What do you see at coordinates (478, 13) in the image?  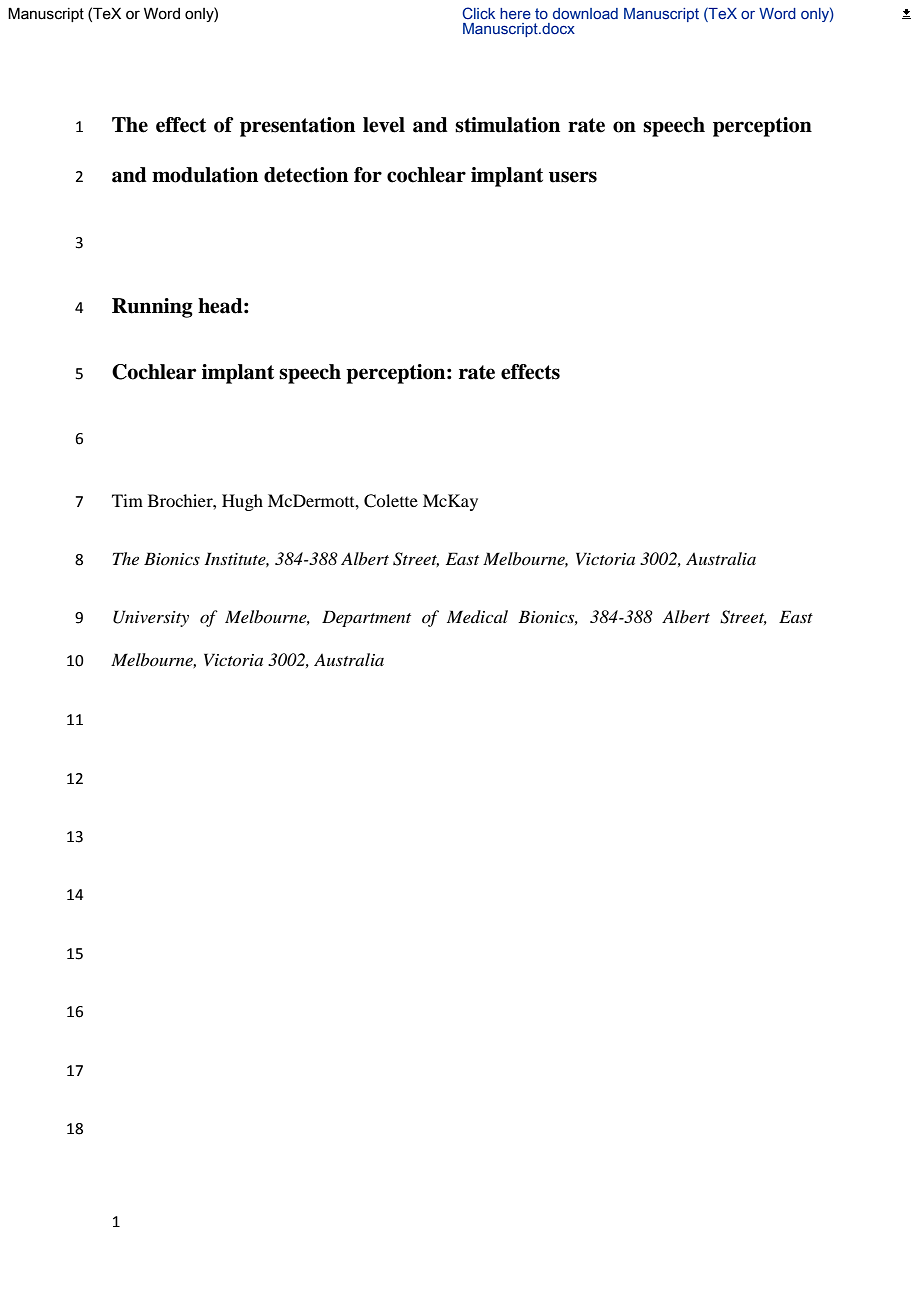 I see `Click` at bounding box center [478, 13].
